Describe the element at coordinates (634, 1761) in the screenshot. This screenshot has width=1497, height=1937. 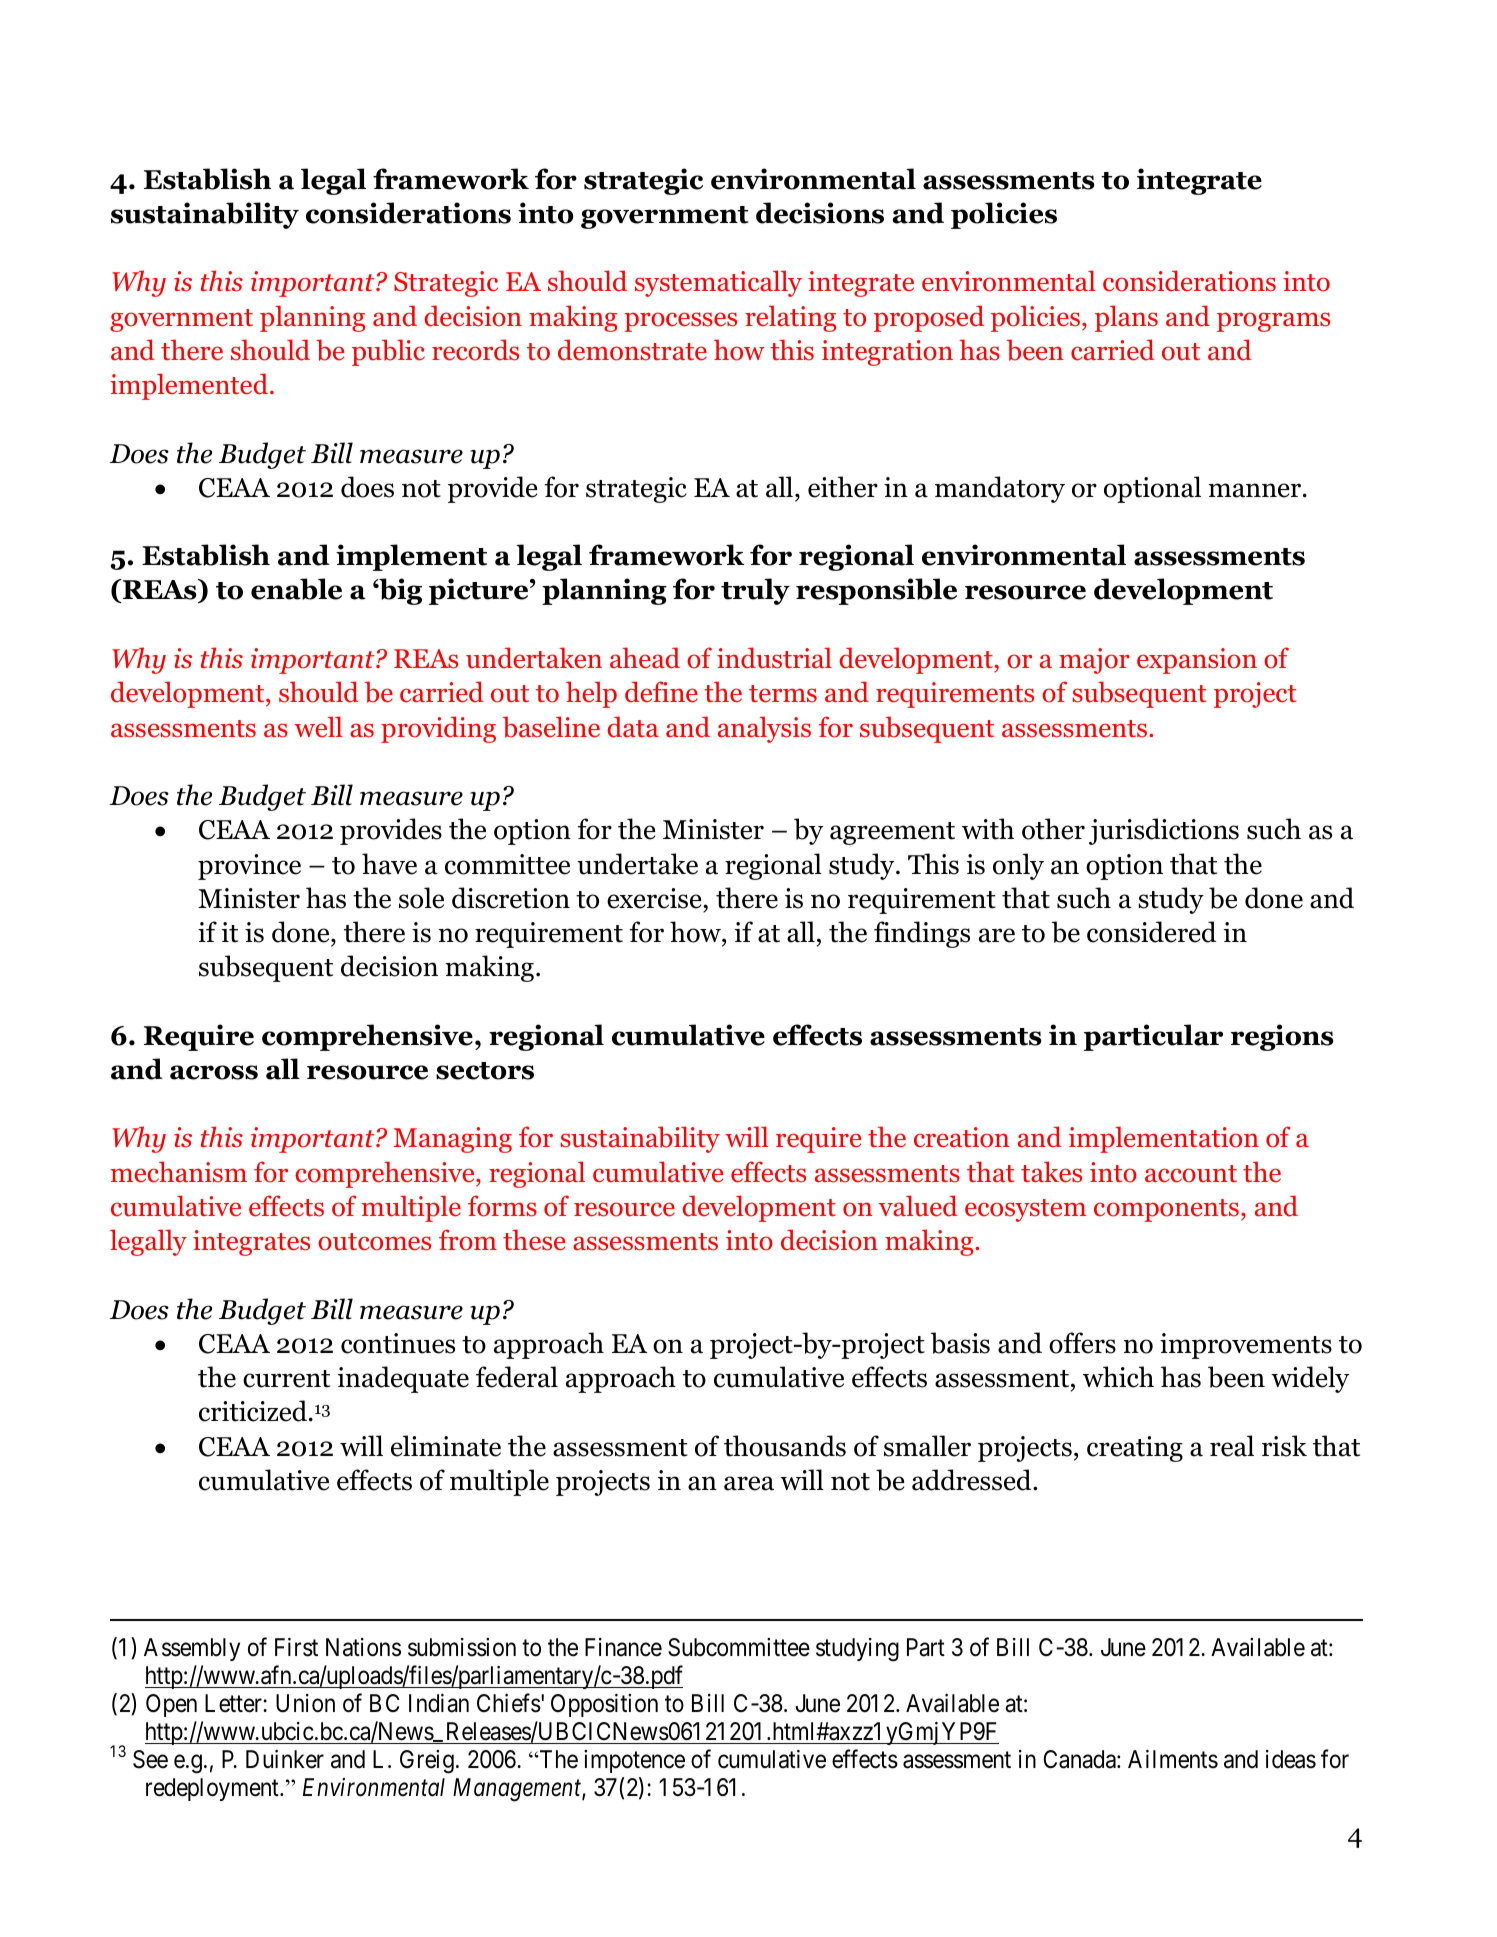
I see `impotence` at that location.
